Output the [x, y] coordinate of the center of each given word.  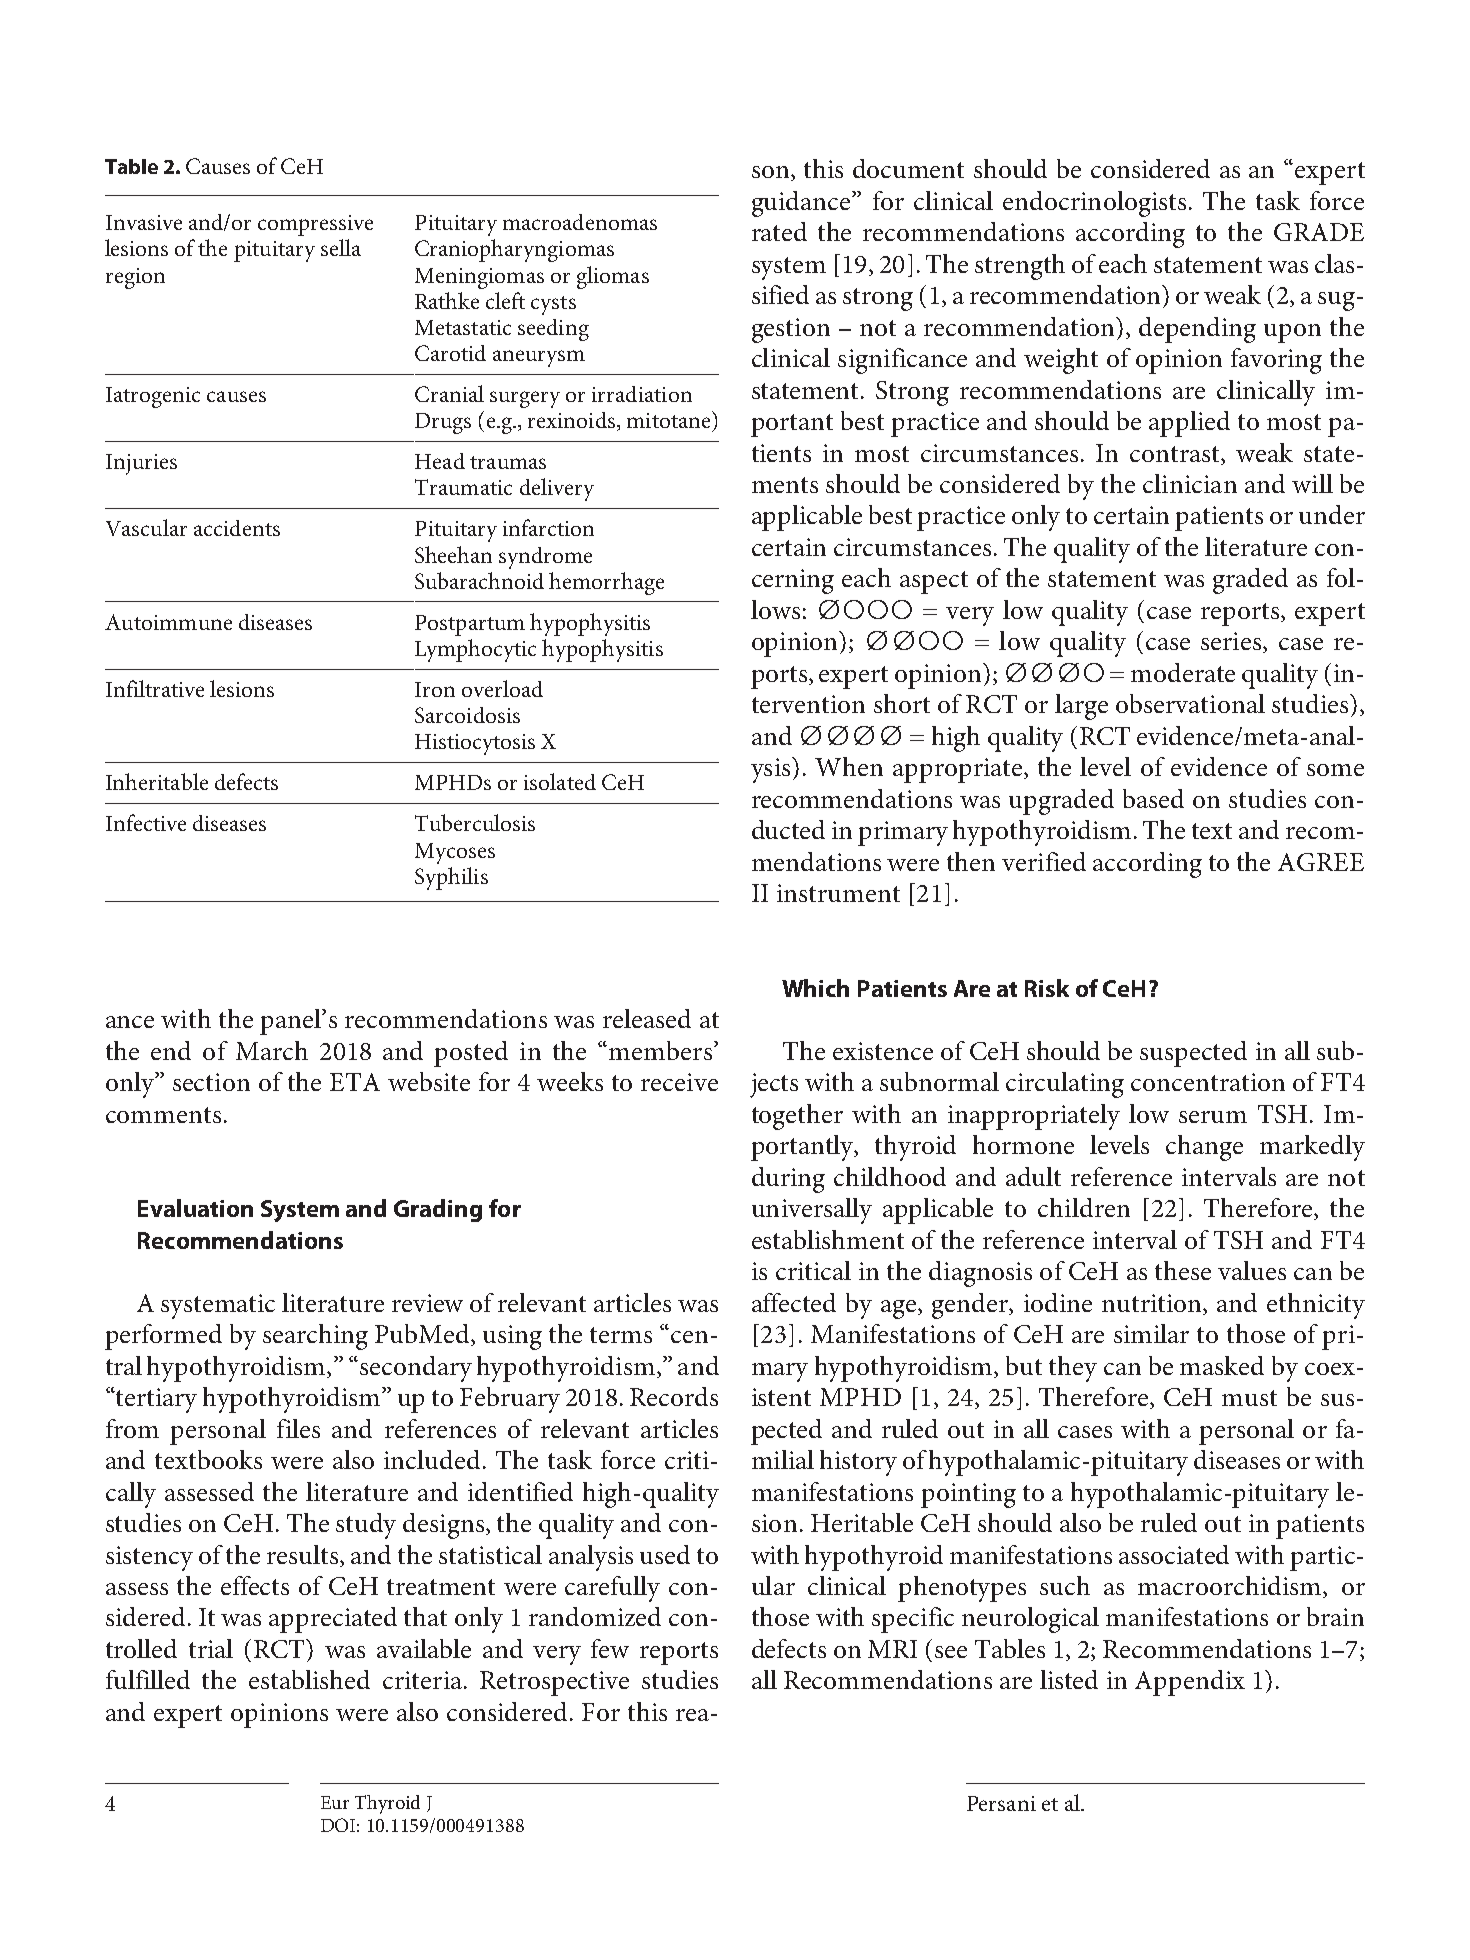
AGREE [1321, 862]
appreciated [333, 1620]
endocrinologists [1094, 204]
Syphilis [451, 878]
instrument [838, 893]
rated [779, 231]
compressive [315, 225]
